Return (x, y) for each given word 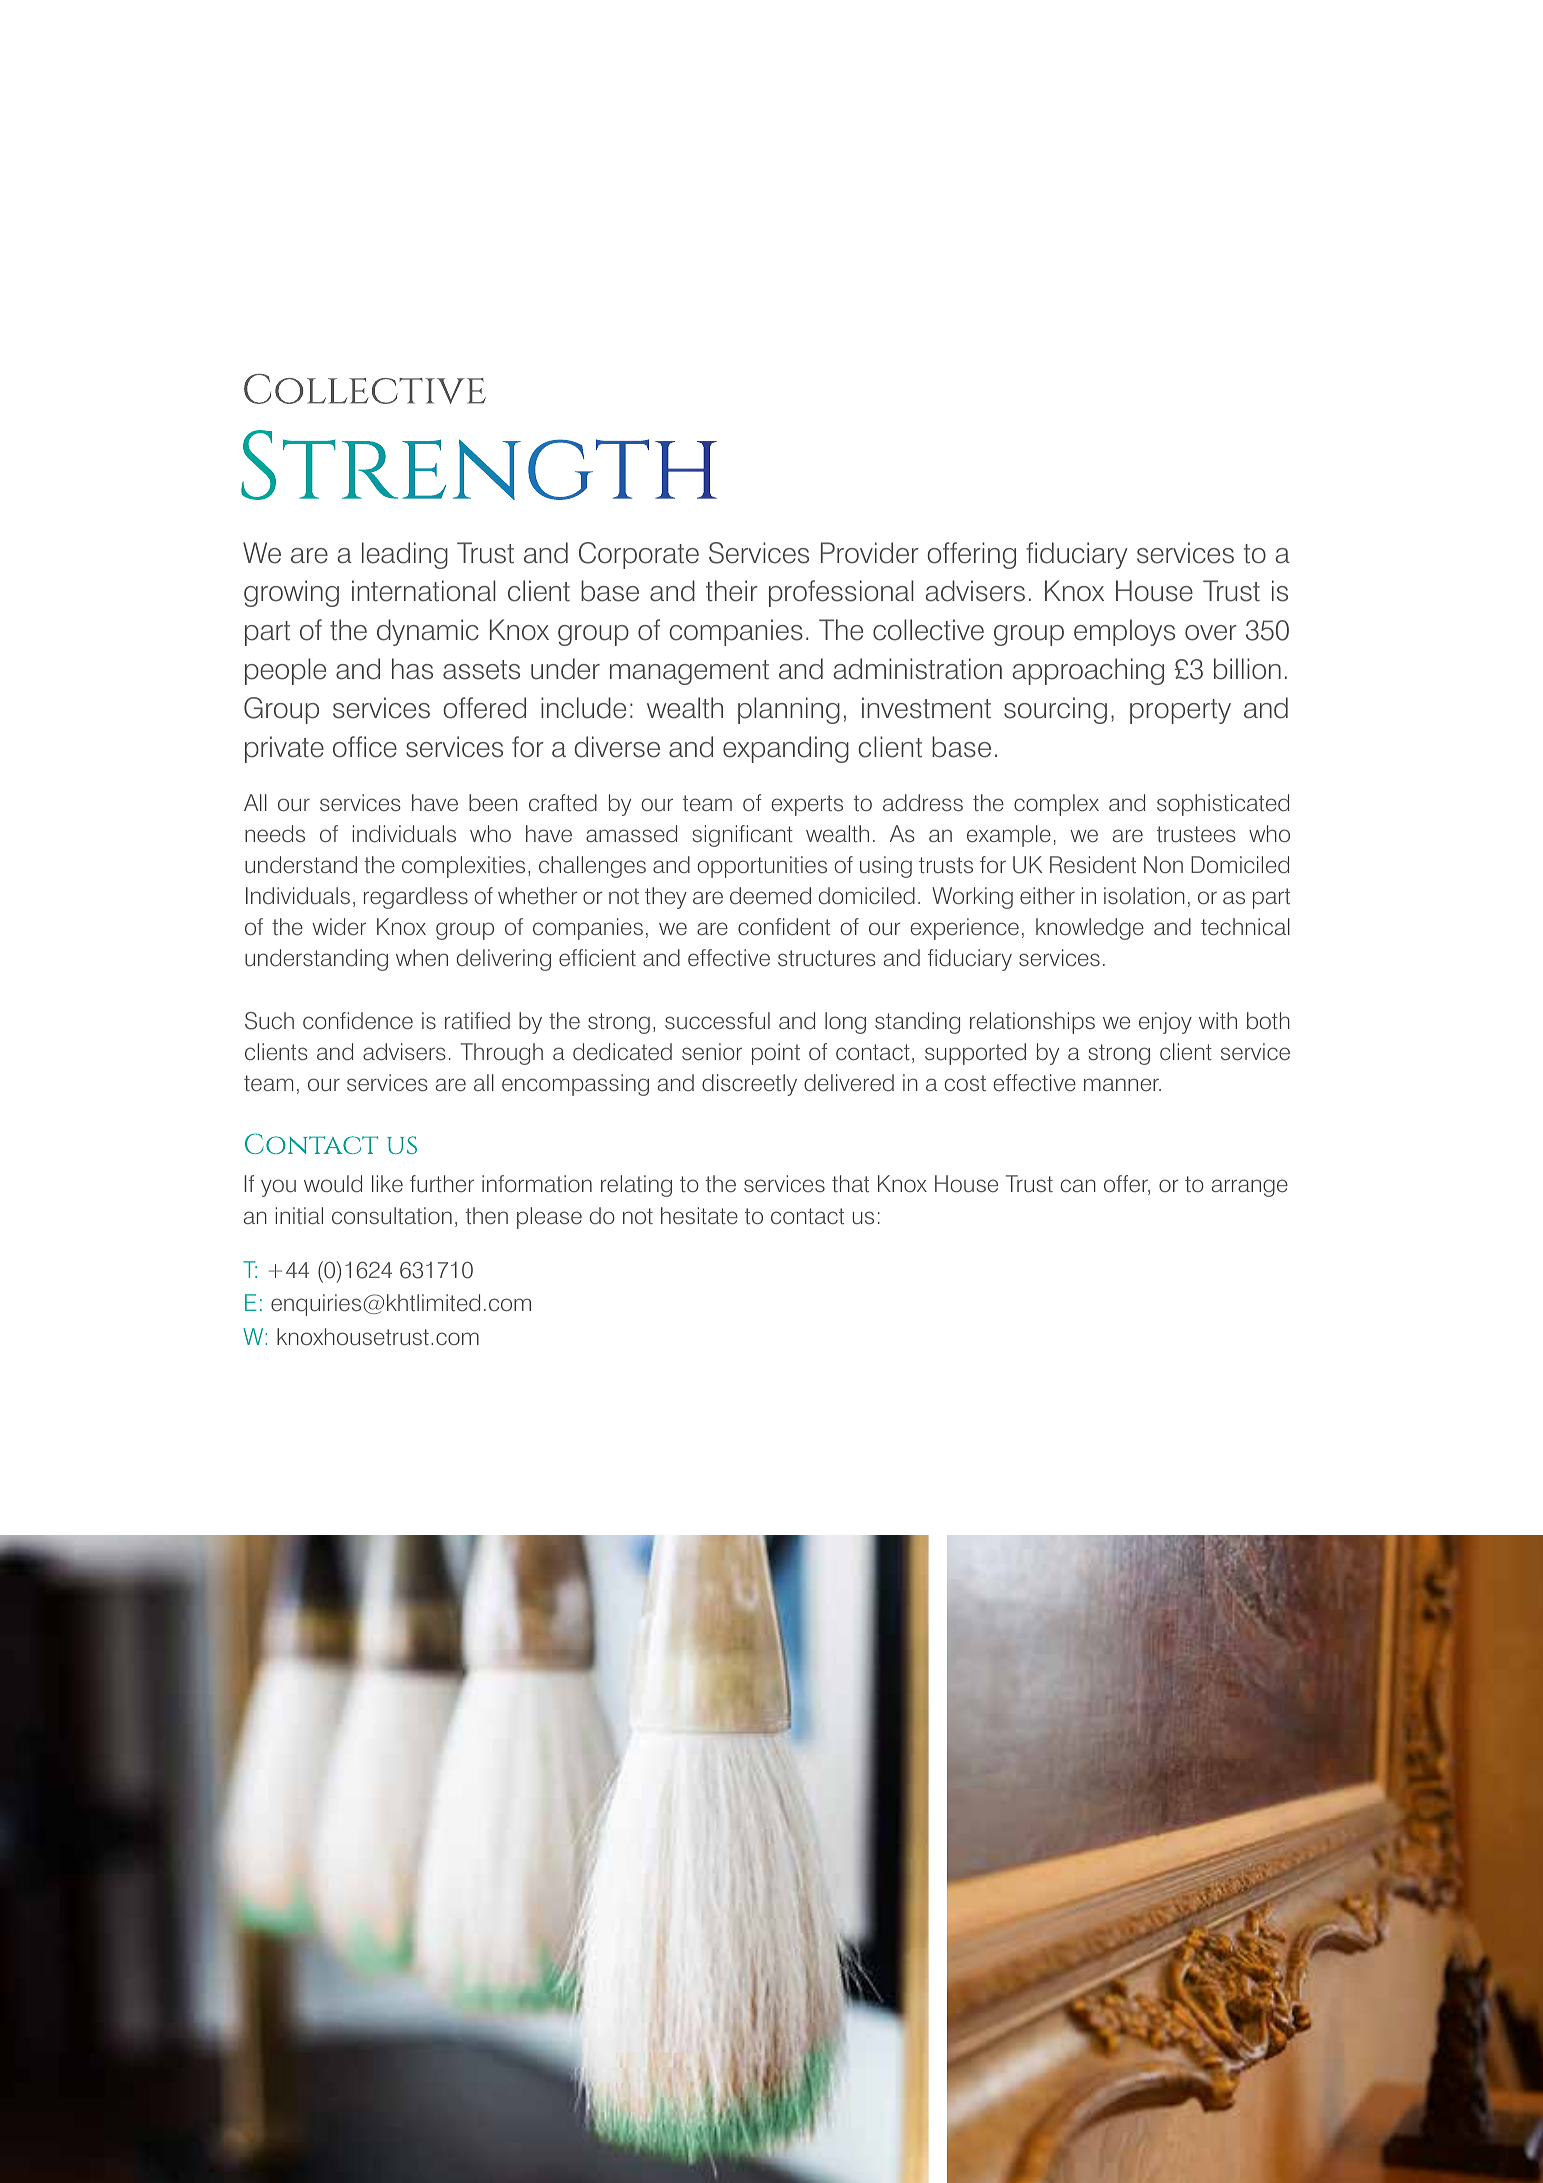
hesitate (699, 1216)
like (387, 1184)
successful (717, 1021)
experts (807, 805)
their (732, 591)
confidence (358, 1021)
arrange (1250, 1188)
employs (1124, 632)
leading (405, 555)
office (365, 747)
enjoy (1165, 1023)
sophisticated (1223, 805)
